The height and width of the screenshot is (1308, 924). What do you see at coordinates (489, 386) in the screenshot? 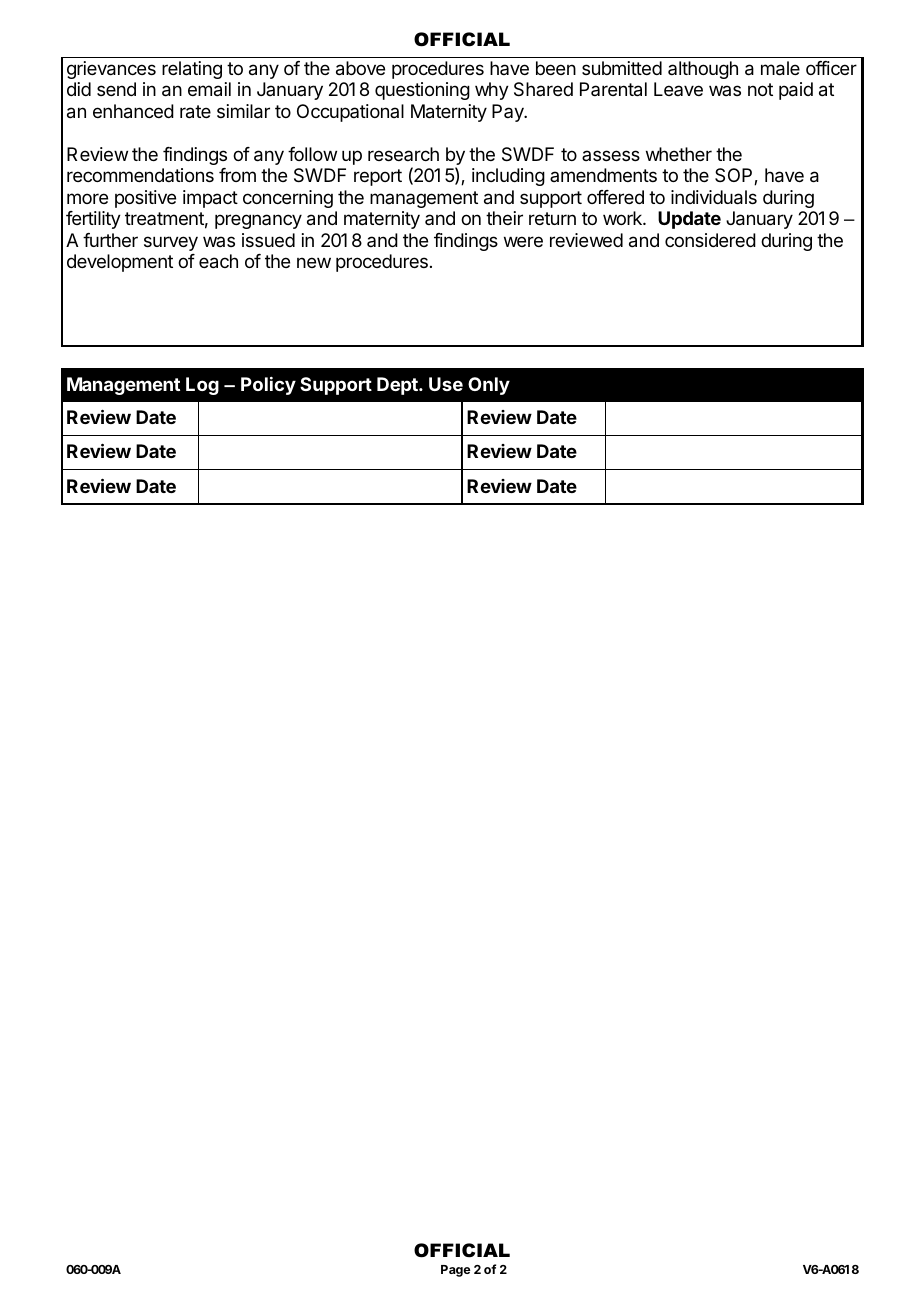
I see `Only` at bounding box center [489, 386].
